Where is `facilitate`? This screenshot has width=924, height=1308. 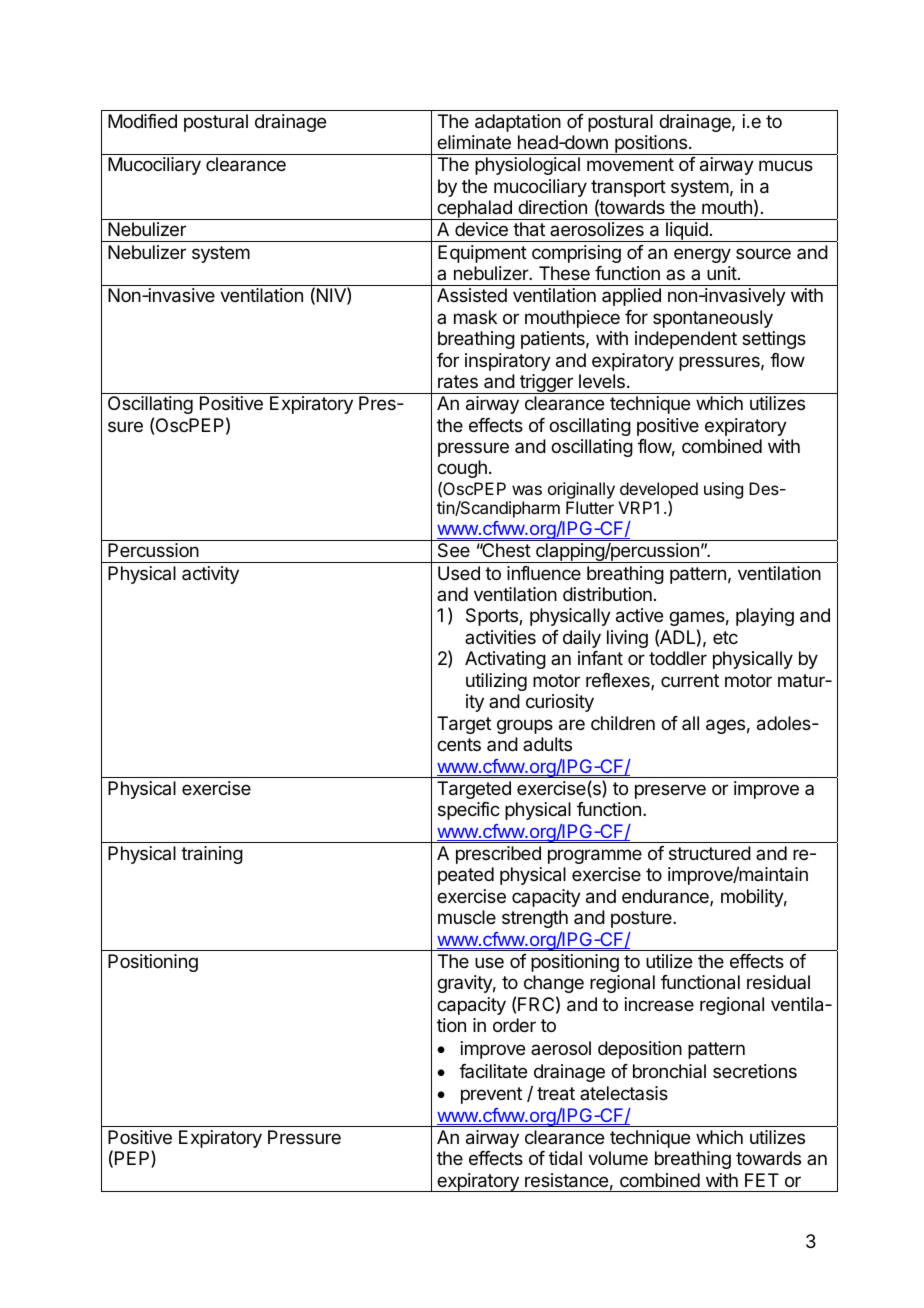
facilitate is located at coordinates (493, 1071).
